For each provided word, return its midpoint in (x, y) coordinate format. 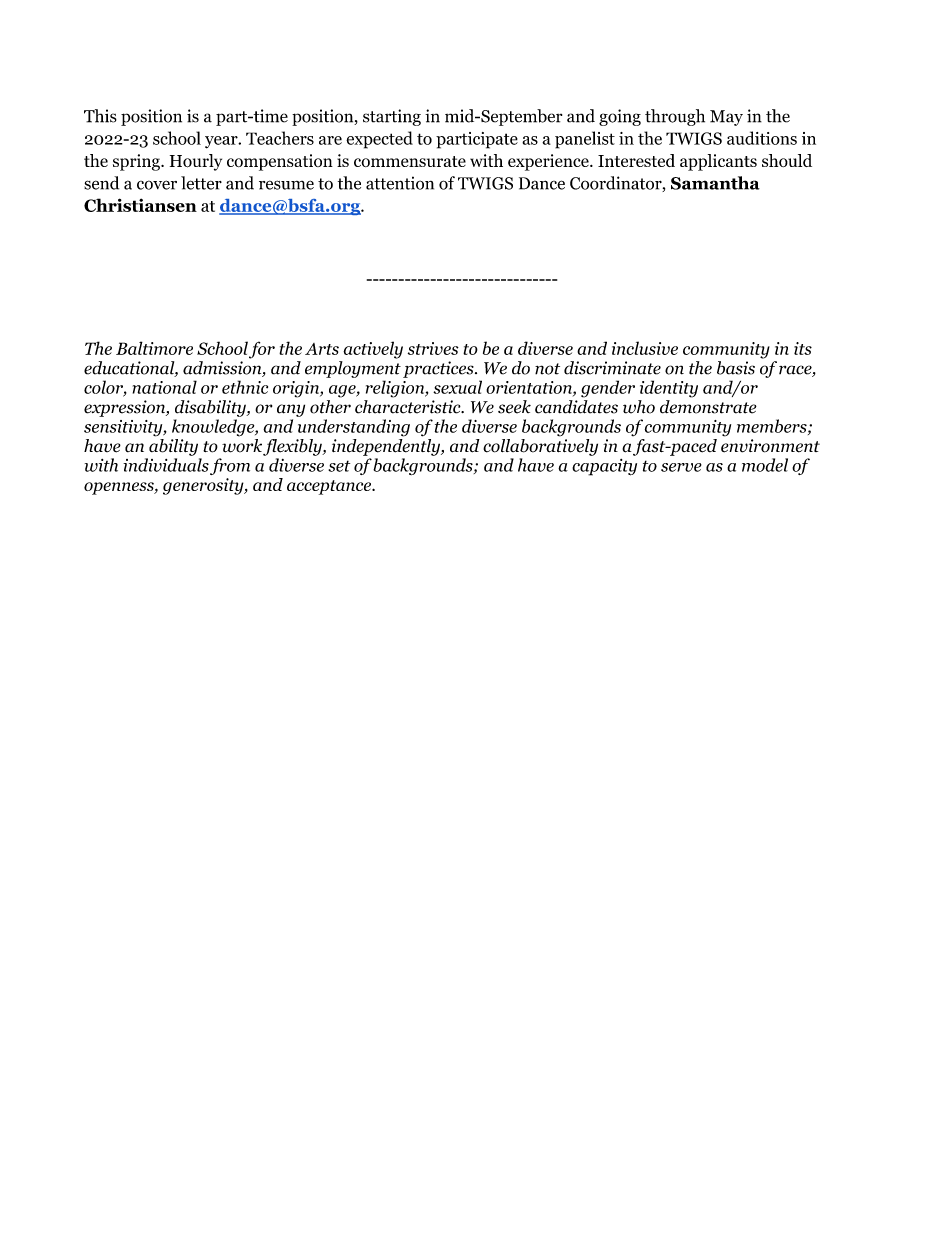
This (100, 116)
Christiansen (140, 205)
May (726, 118)
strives (433, 348)
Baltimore (154, 348)
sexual (457, 387)
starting (392, 117)
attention (400, 183)
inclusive (645, 348)
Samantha (715, 183)
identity (669, 389)
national (165, 387)
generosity (204, 486)
